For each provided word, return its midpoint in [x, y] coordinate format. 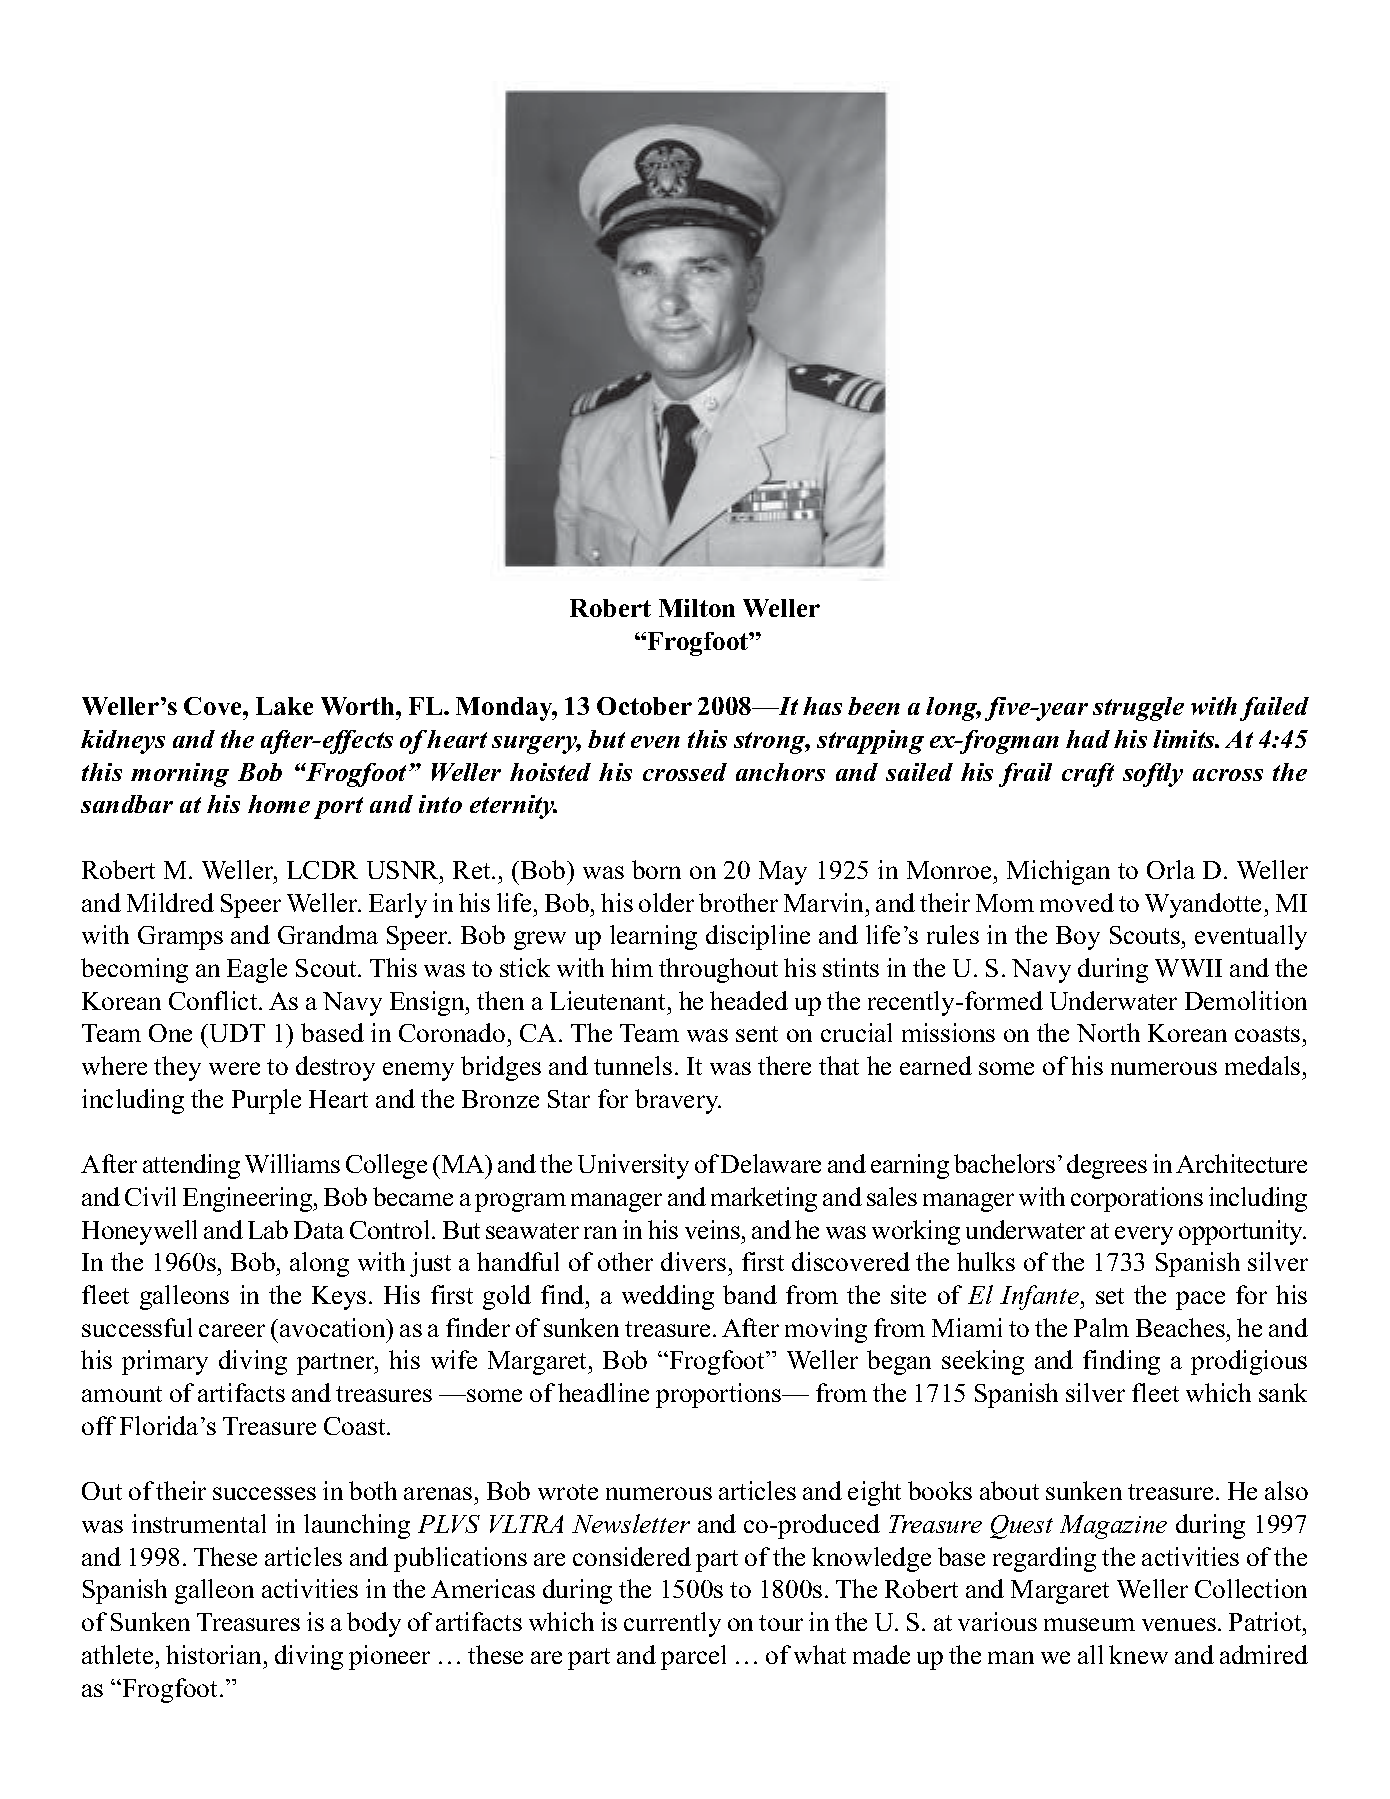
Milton [697, 608]
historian [213, 1654]
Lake [284, 706]
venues [1179, 1624]
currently [672, 1624]
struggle [1138, 709]
